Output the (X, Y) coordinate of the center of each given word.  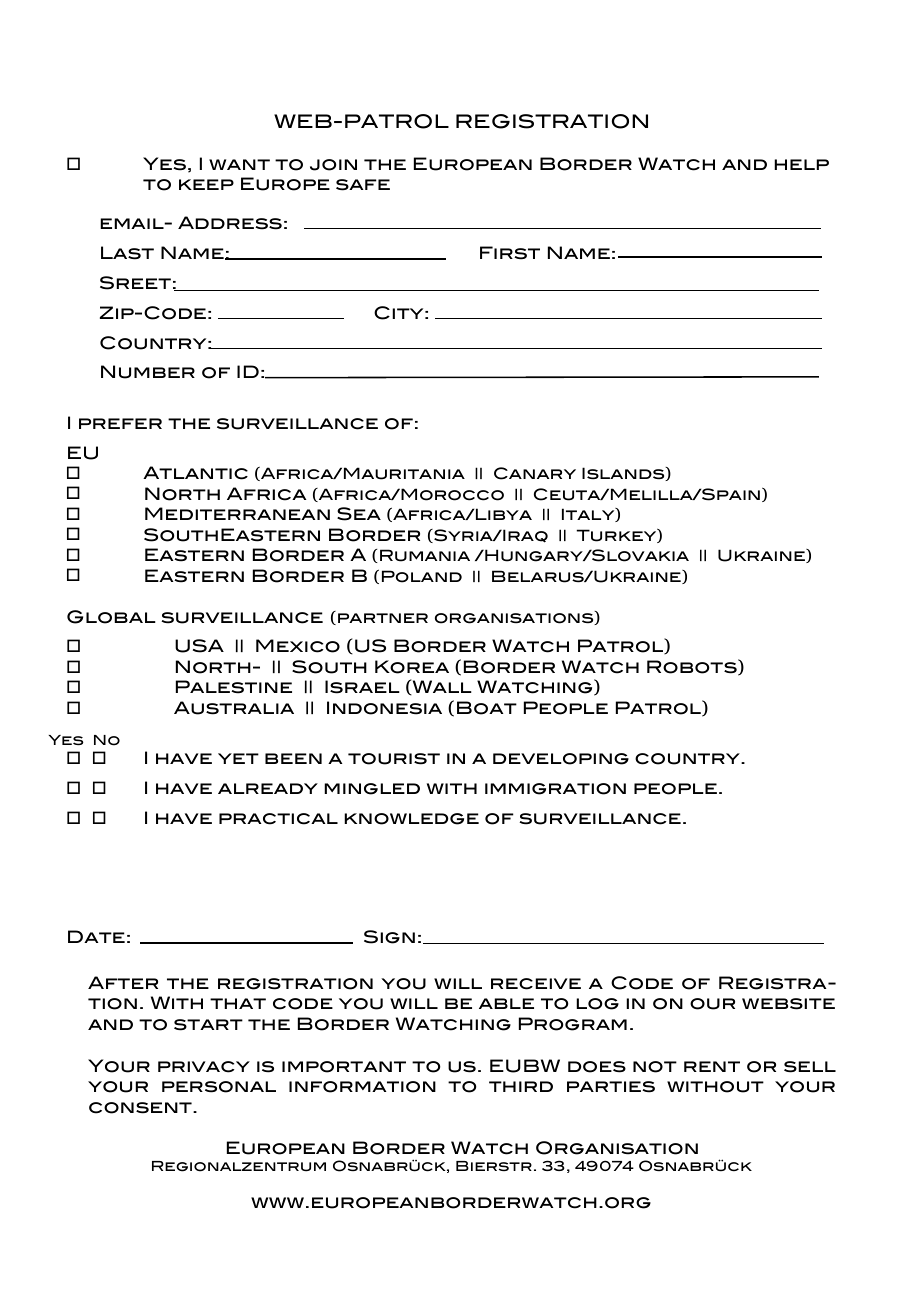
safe (363, 185)
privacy (204, 1067)
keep (206, 184)
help (801, 164)
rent (712, 1066)
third (521, 1086)
